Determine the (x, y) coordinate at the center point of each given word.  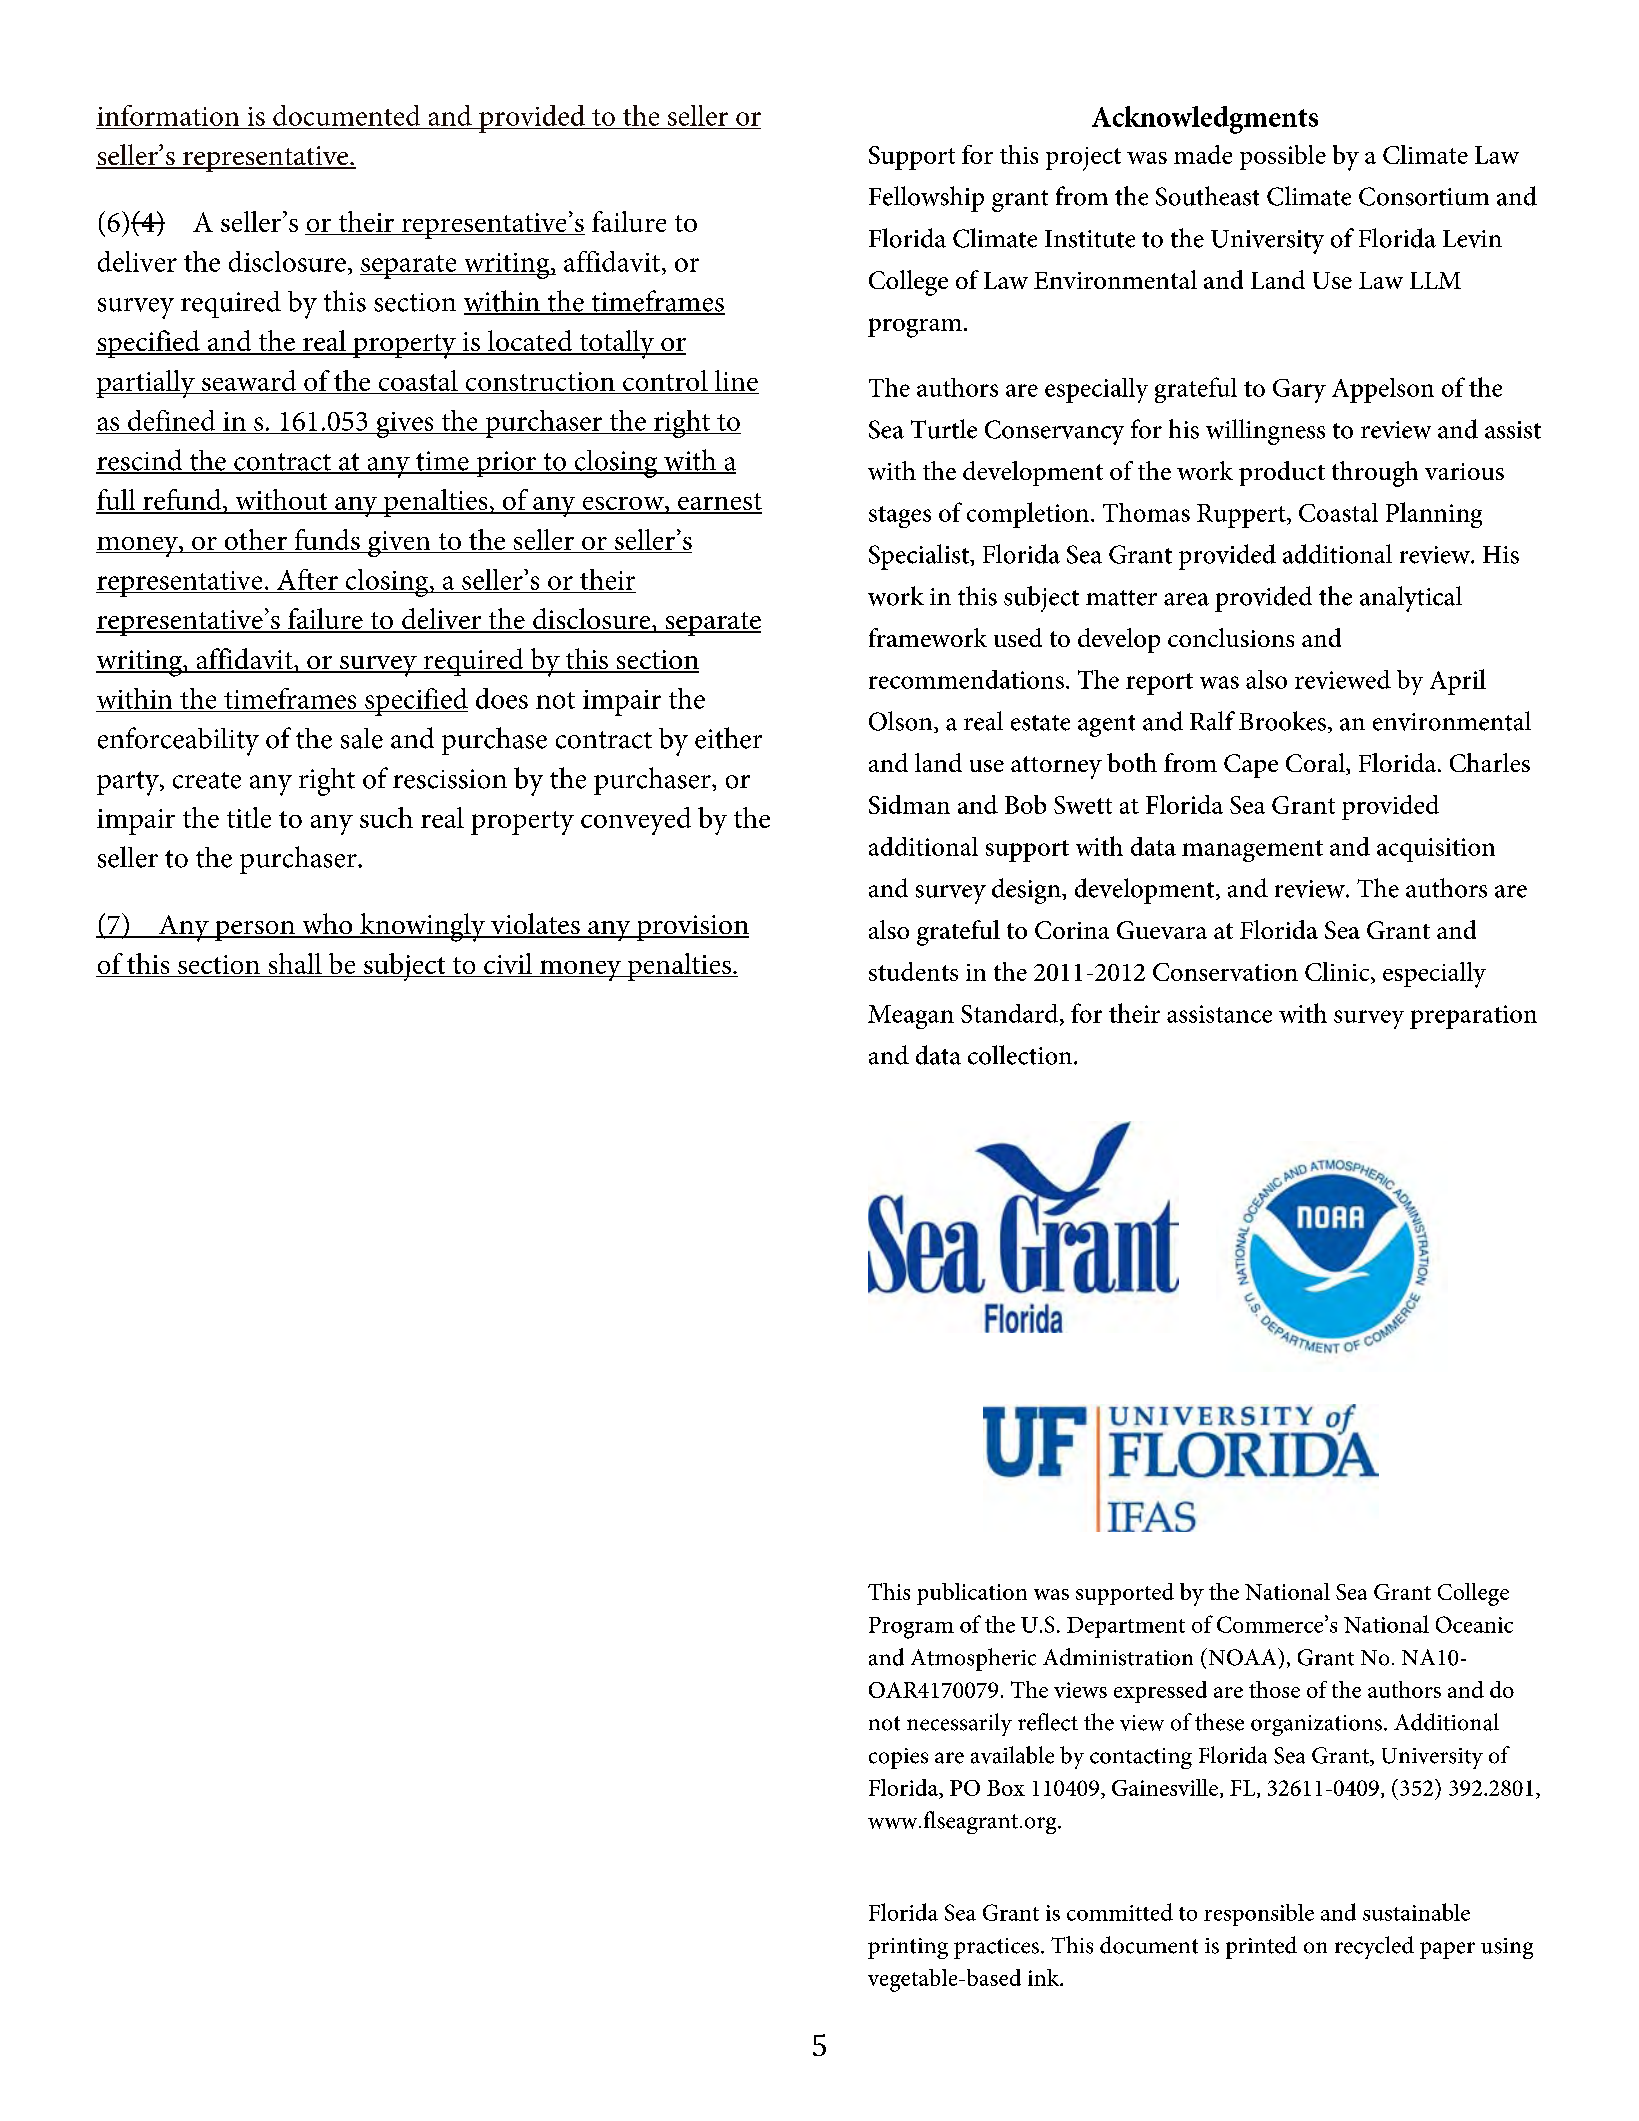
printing (908, 1948)
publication (972, 1594)
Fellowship (926, 199)
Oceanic (1474, 1624)
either (728, 738)
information (168, 115)
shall (295, 965)
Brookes (1282, 721)
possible (1283, 157)
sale (362, 738)
